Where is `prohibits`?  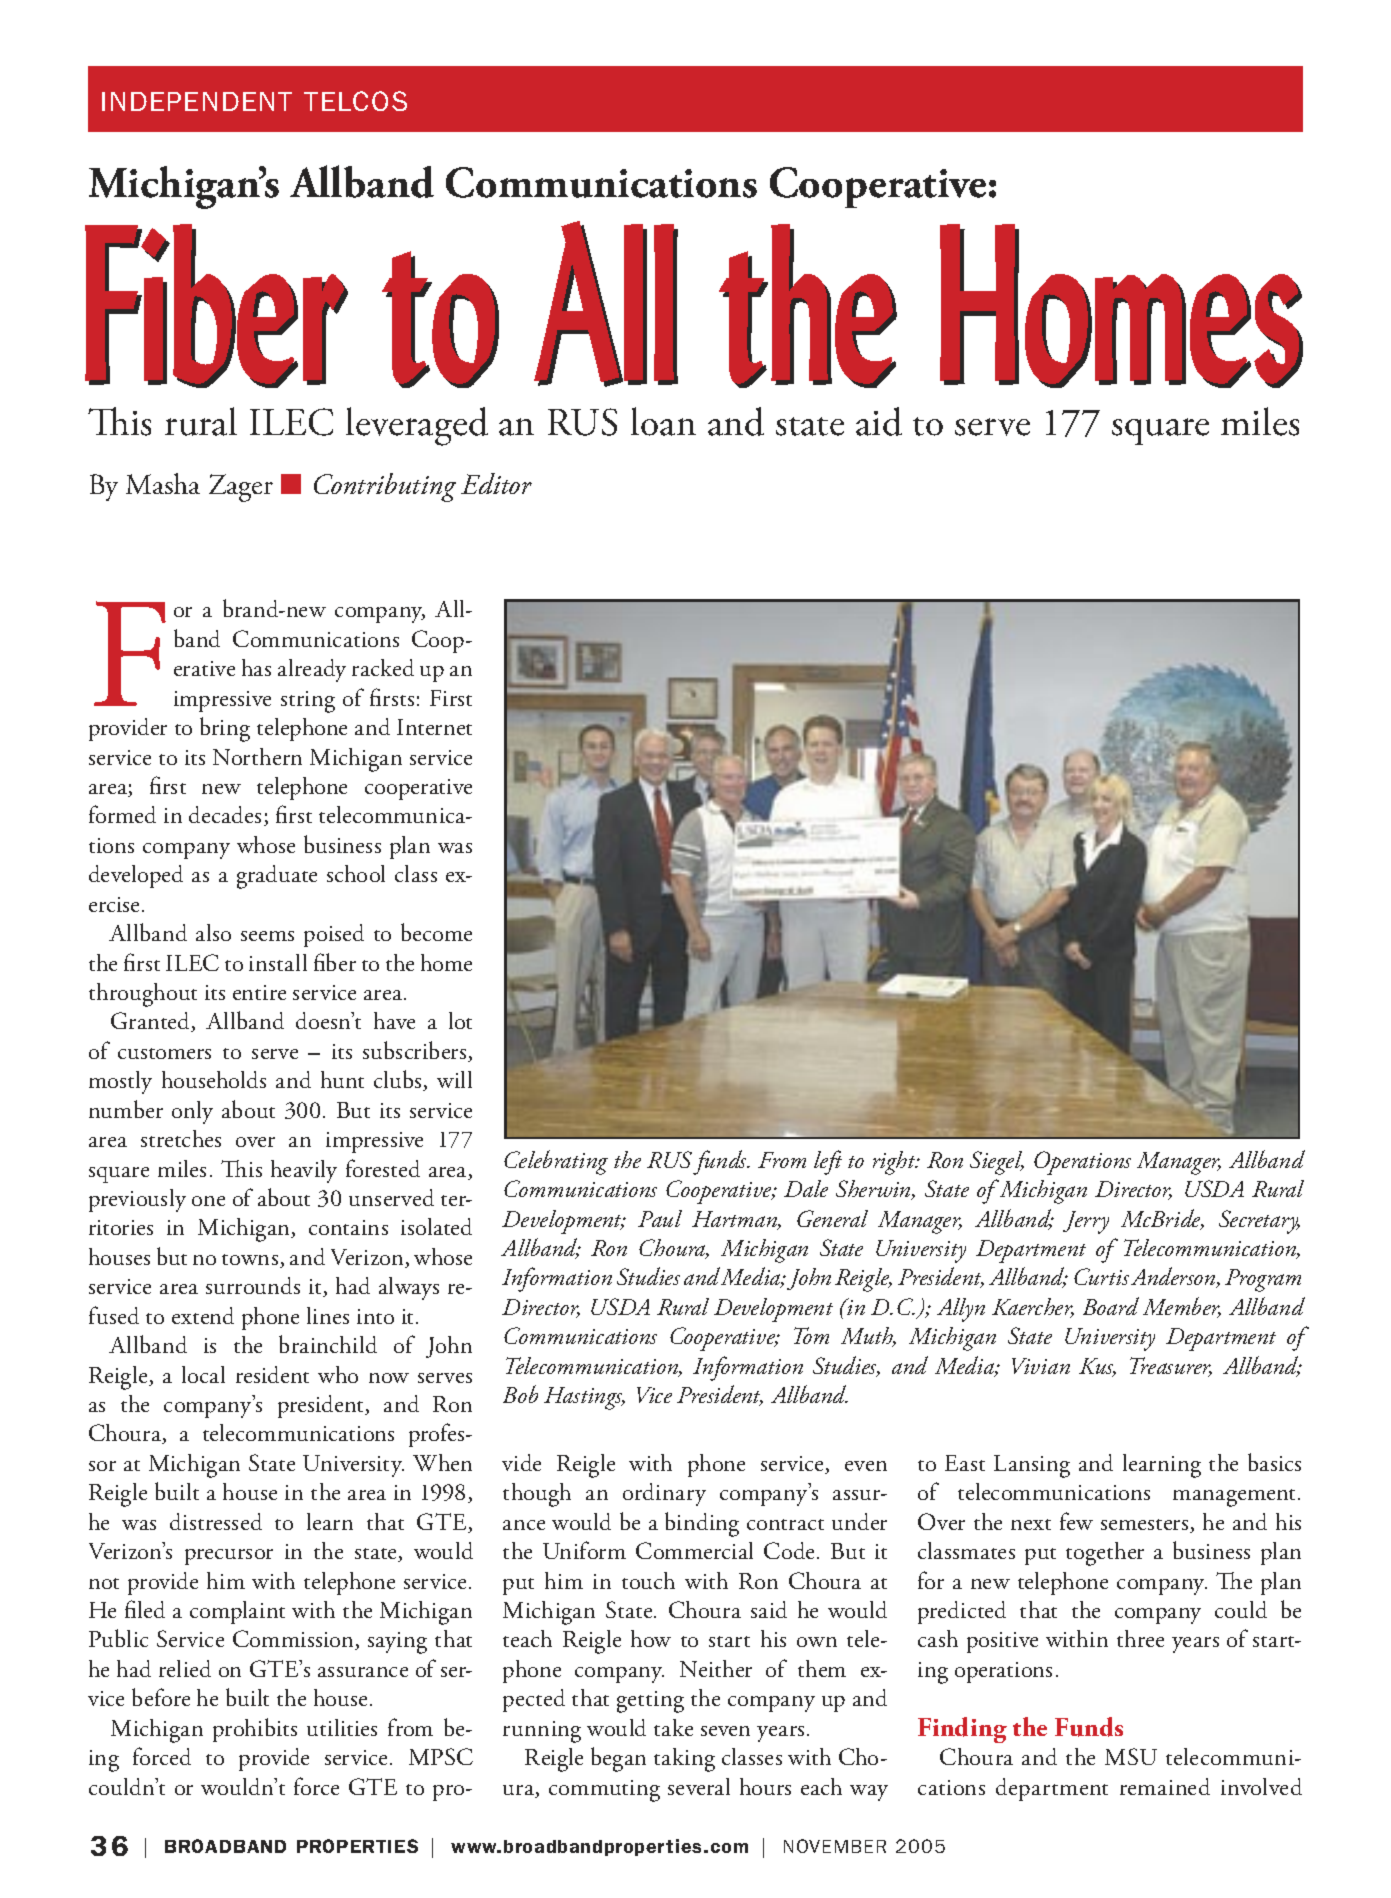 prohibits is located at coordinates (255, 1730).
